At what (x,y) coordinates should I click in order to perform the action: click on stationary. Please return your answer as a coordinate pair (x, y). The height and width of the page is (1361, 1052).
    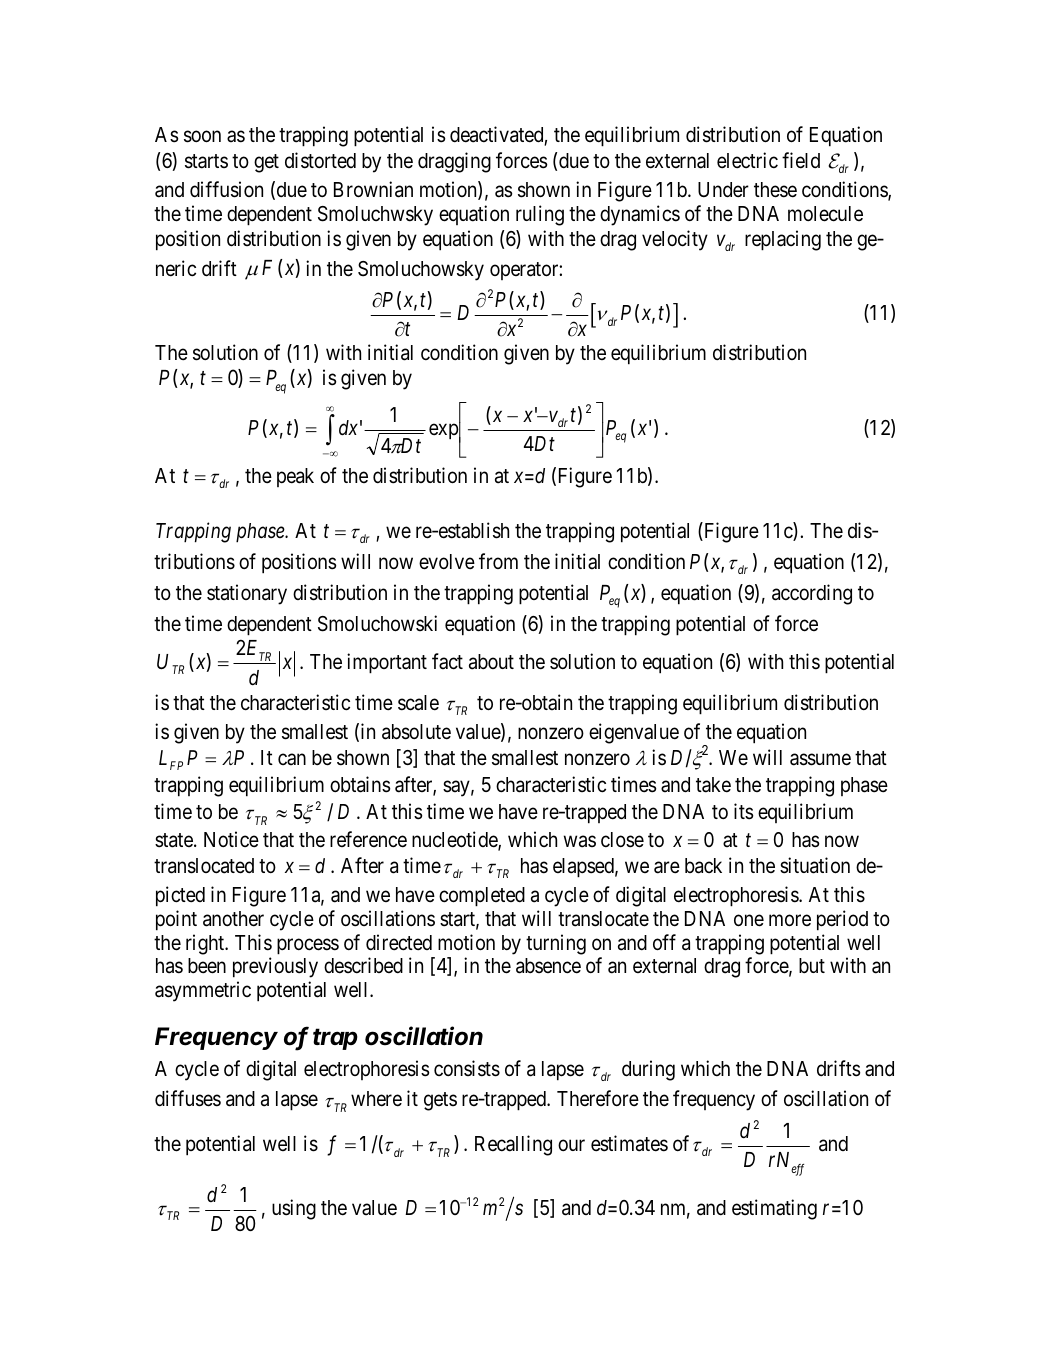
    Looking at the image, I should click on (247, 594).
